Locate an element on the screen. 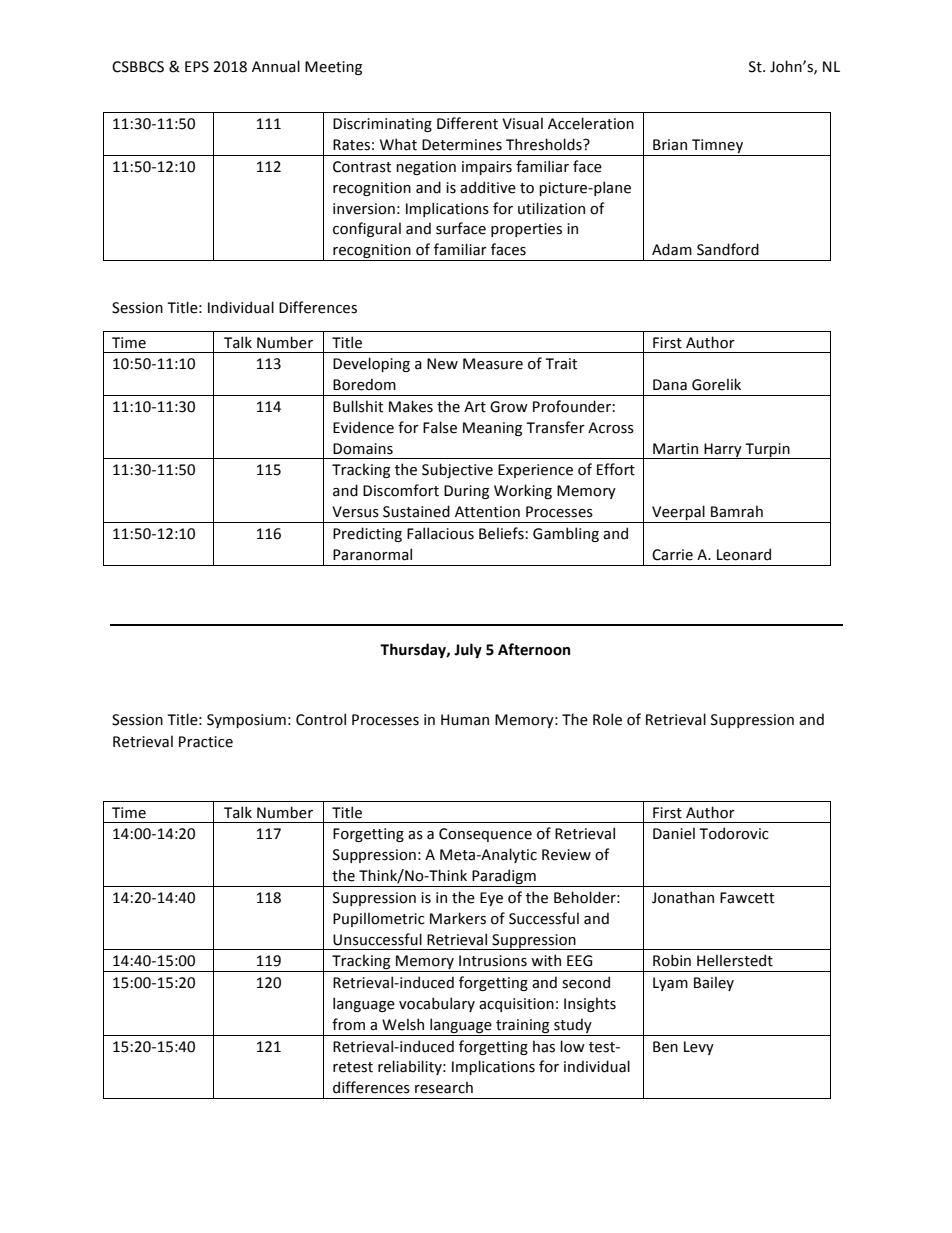 The image size is (952, 1233). Human is located at coordinates (465, 720).
